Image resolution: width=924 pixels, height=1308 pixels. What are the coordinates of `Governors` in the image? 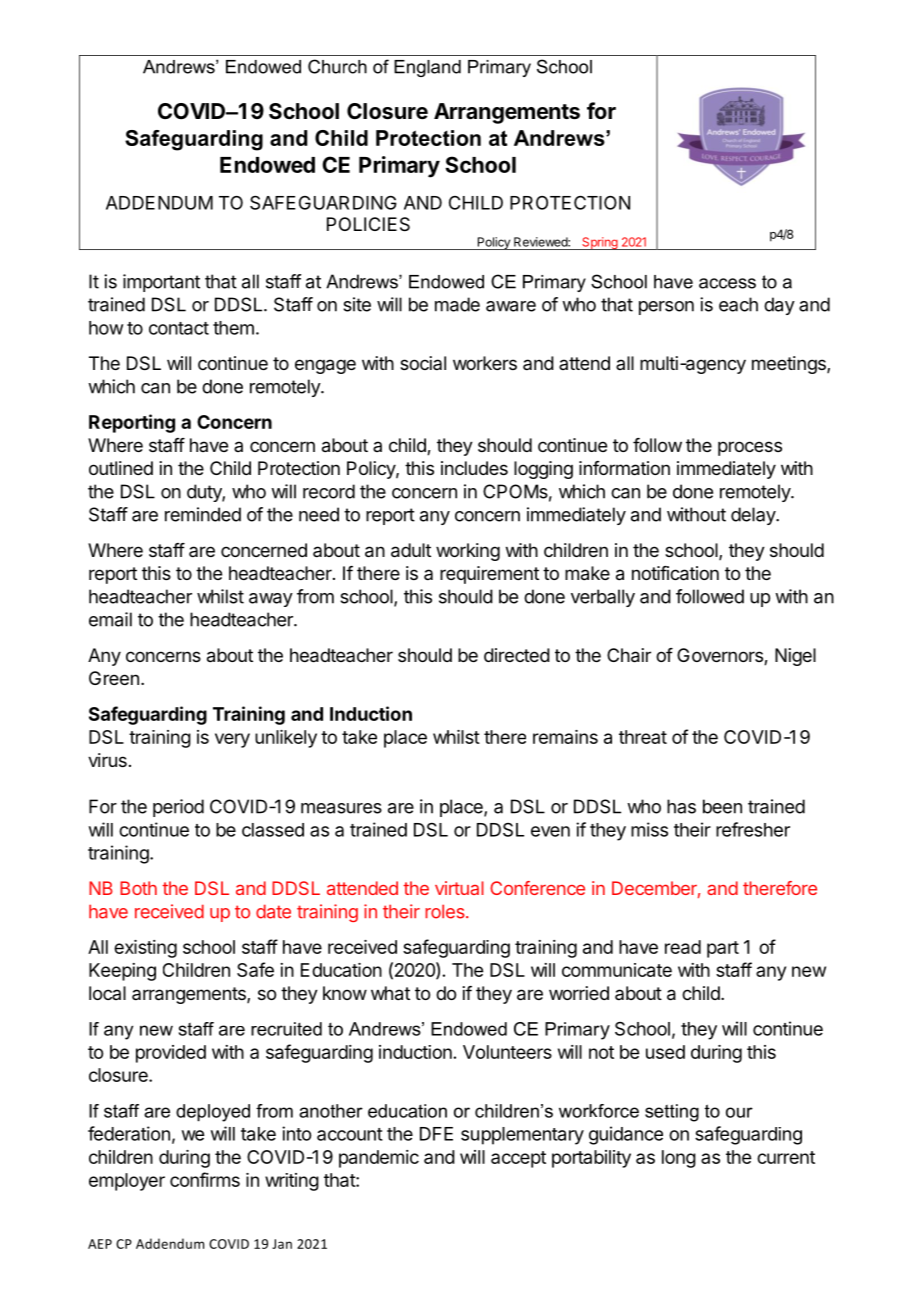 It's located at (721, 656).
